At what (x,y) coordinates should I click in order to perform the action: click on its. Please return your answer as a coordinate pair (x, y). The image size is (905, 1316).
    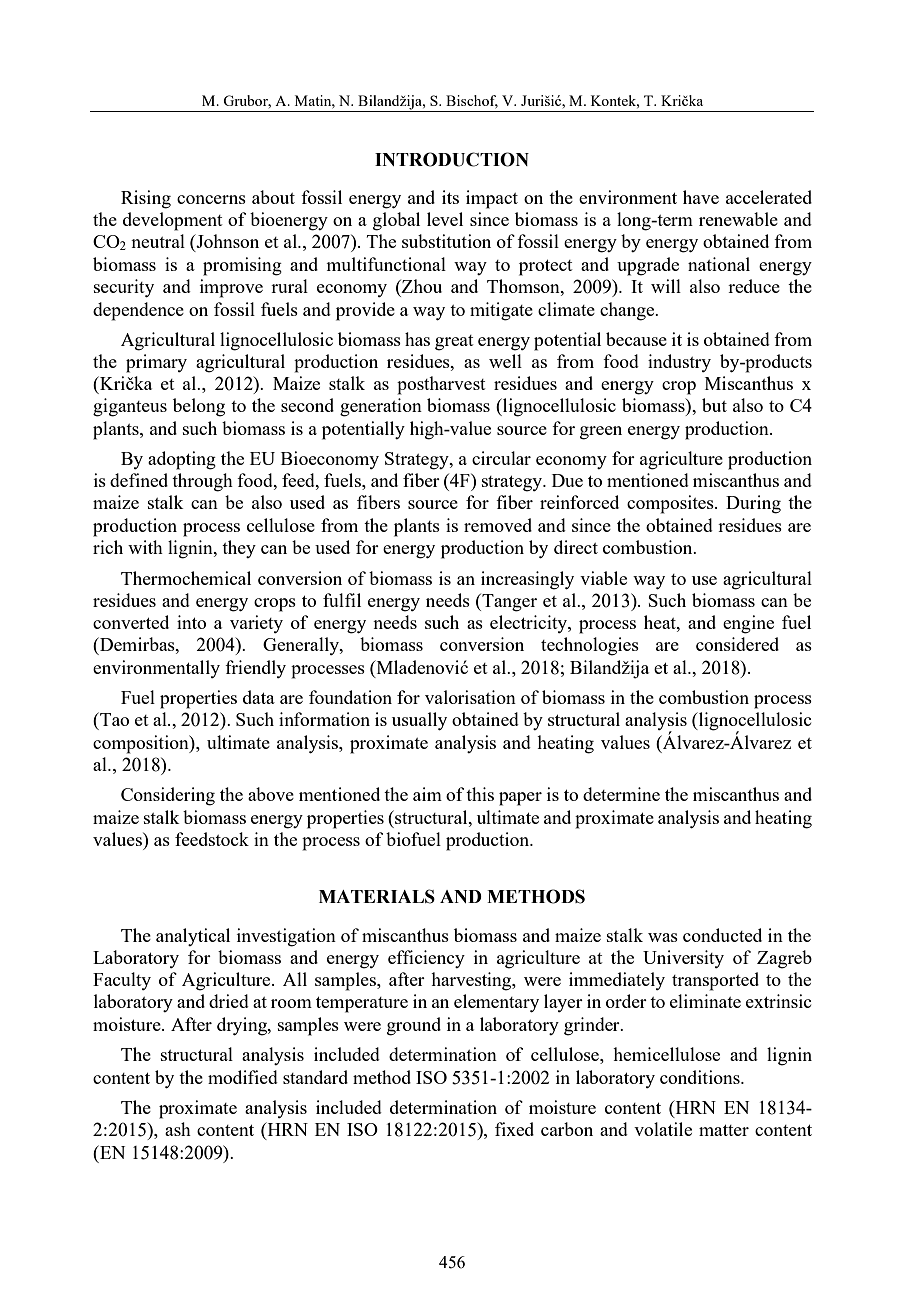
    Looking at the image, I should click on (450, 197).
